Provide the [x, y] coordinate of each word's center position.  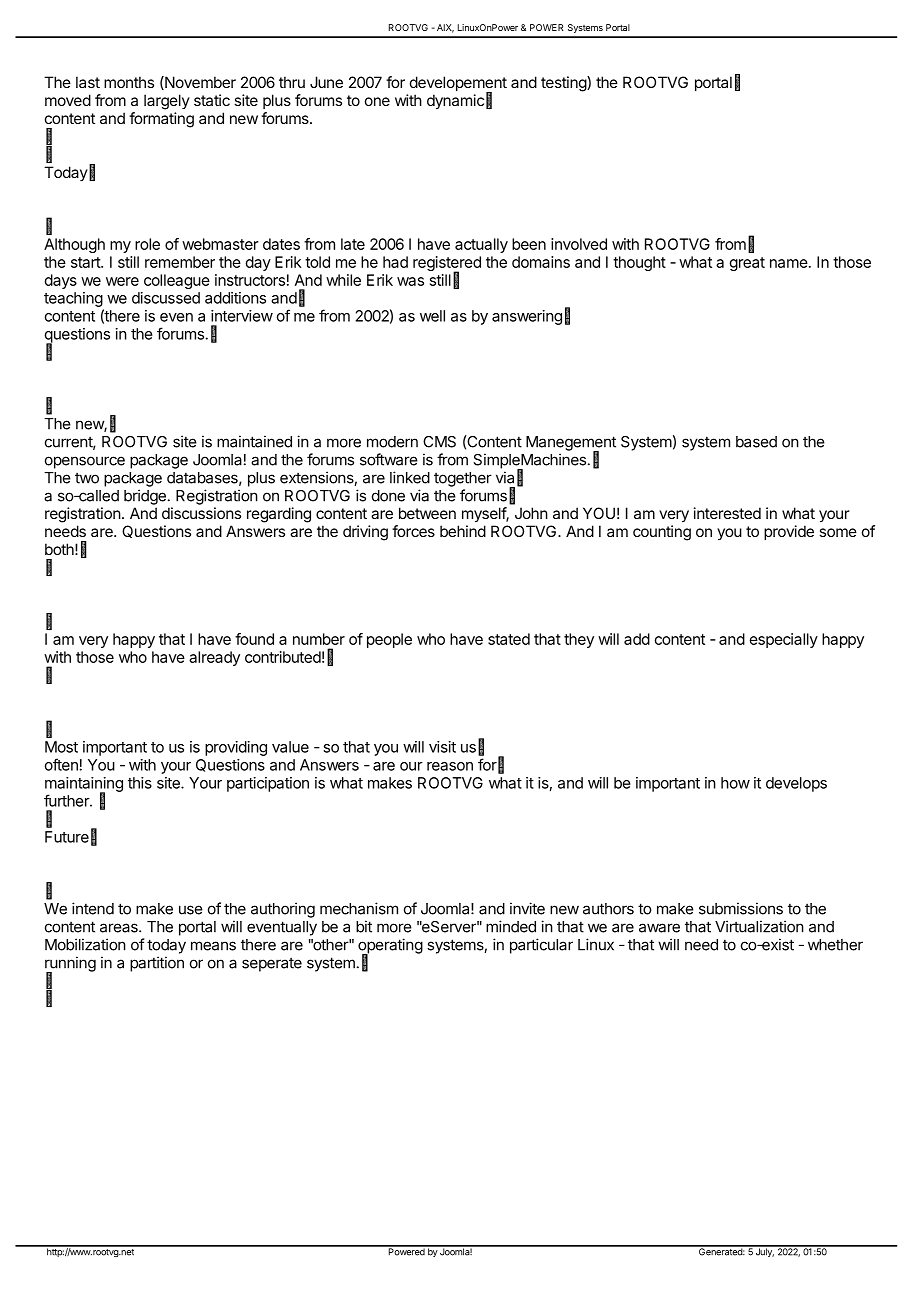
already [214, 658]
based [756, 442]
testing [564, 84]
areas [120, 928]
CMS [439, 442]
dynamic [455, 102]
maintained [254, 441]
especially [784, 640]
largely [167, 102]
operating [390, 947]
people [389, 640]
